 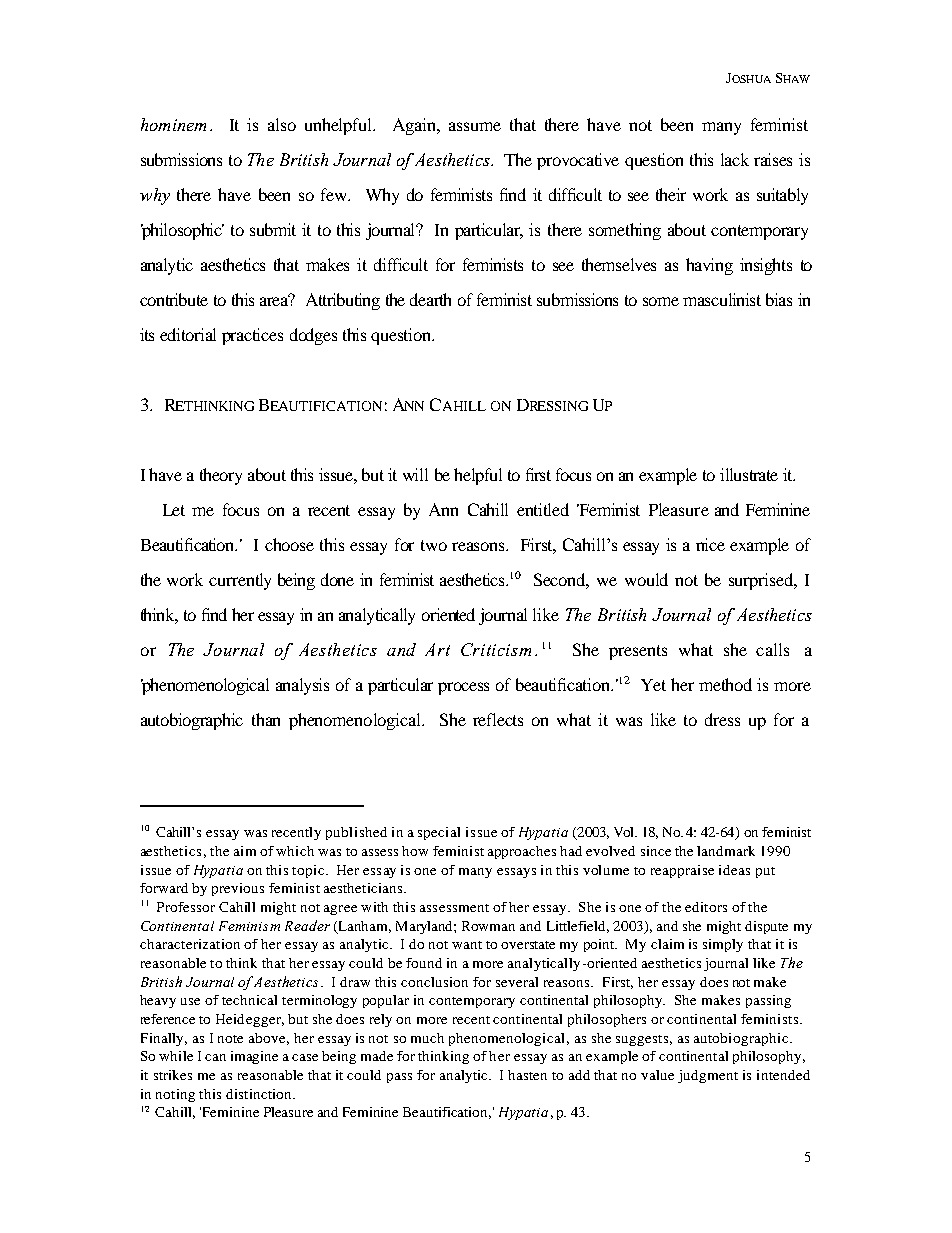 I want to click on currently, so click(x=240, y=581).
